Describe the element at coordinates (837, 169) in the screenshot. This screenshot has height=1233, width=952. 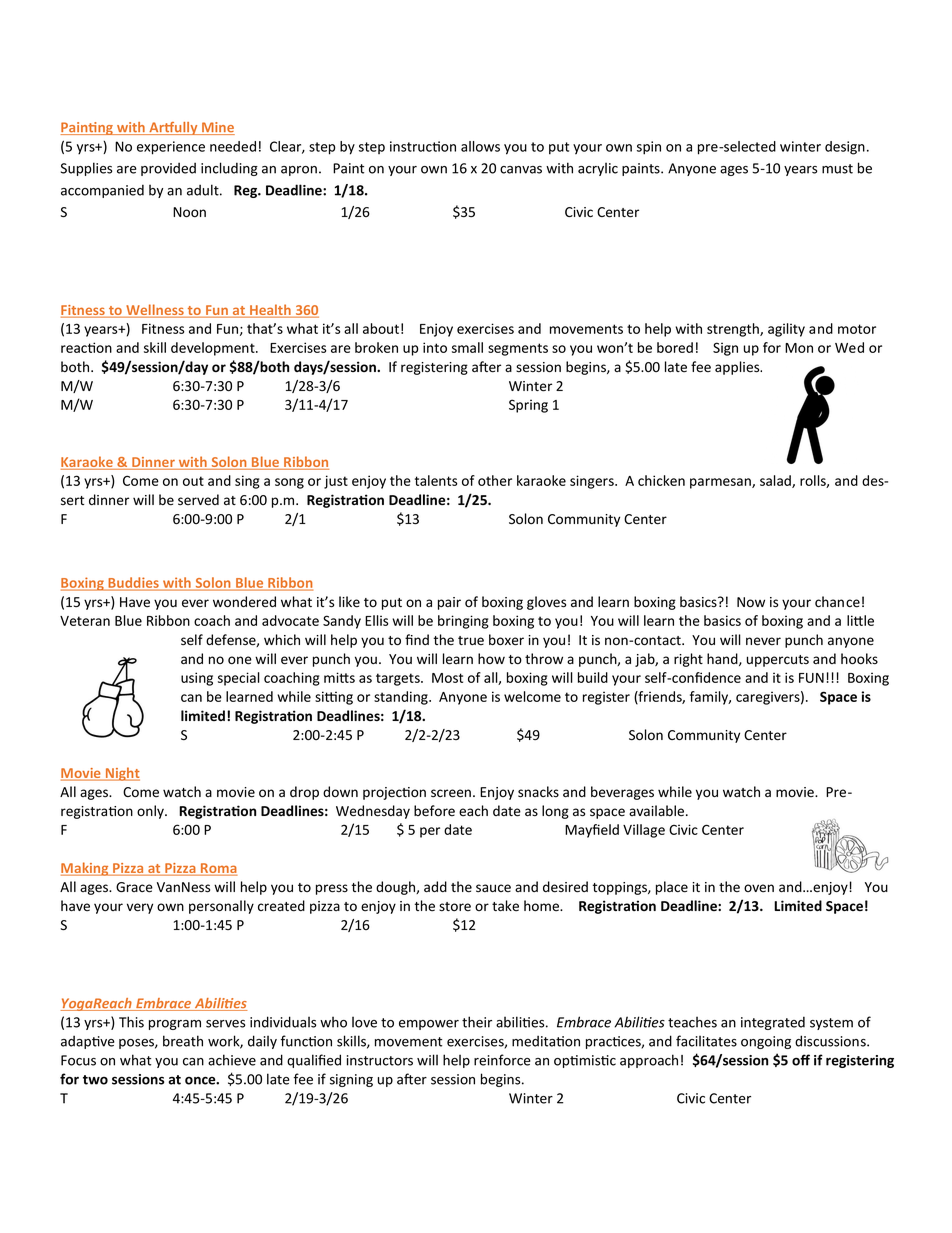
I see `must` at that location.
